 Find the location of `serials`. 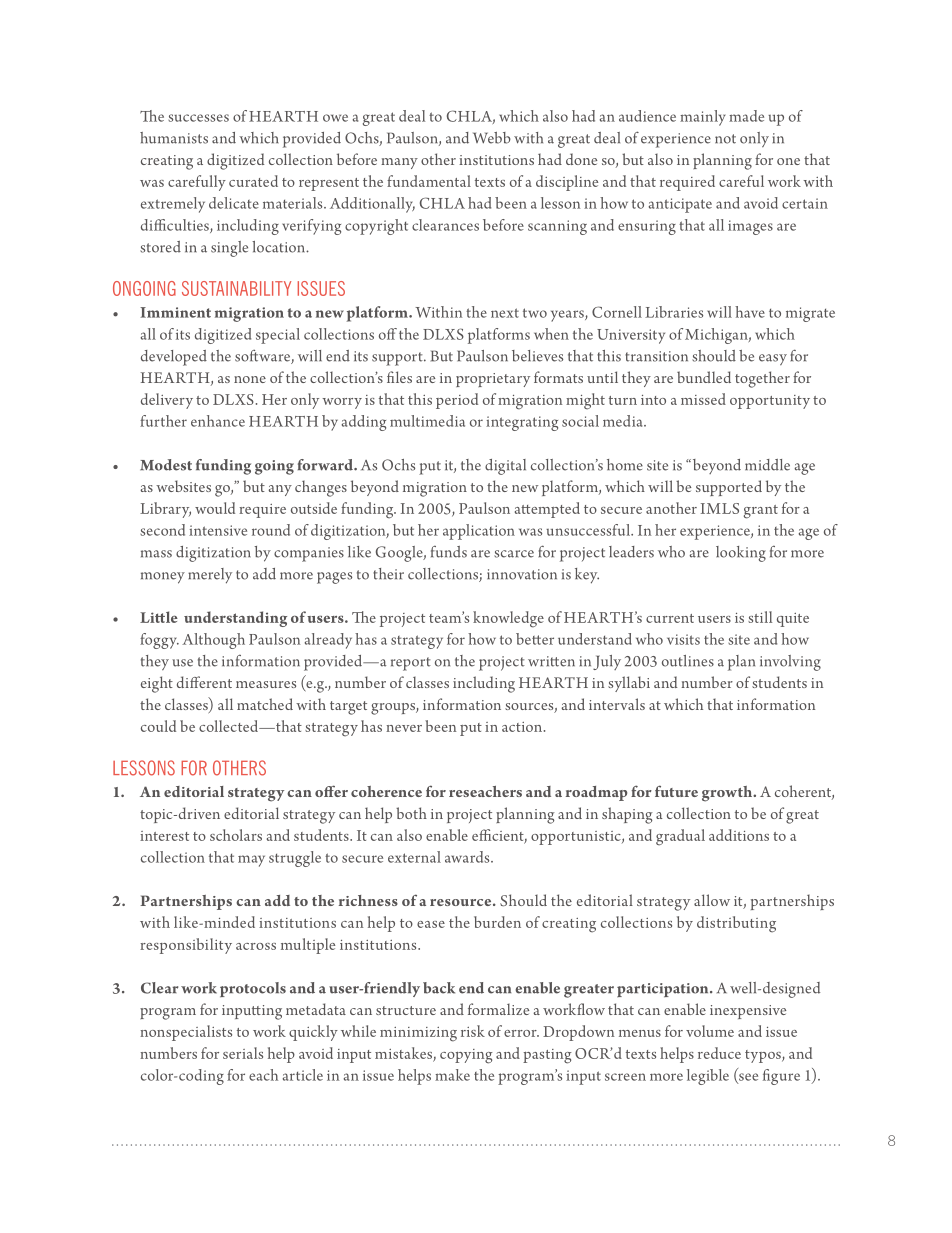

serials is located at coordinates (243, 1053).
